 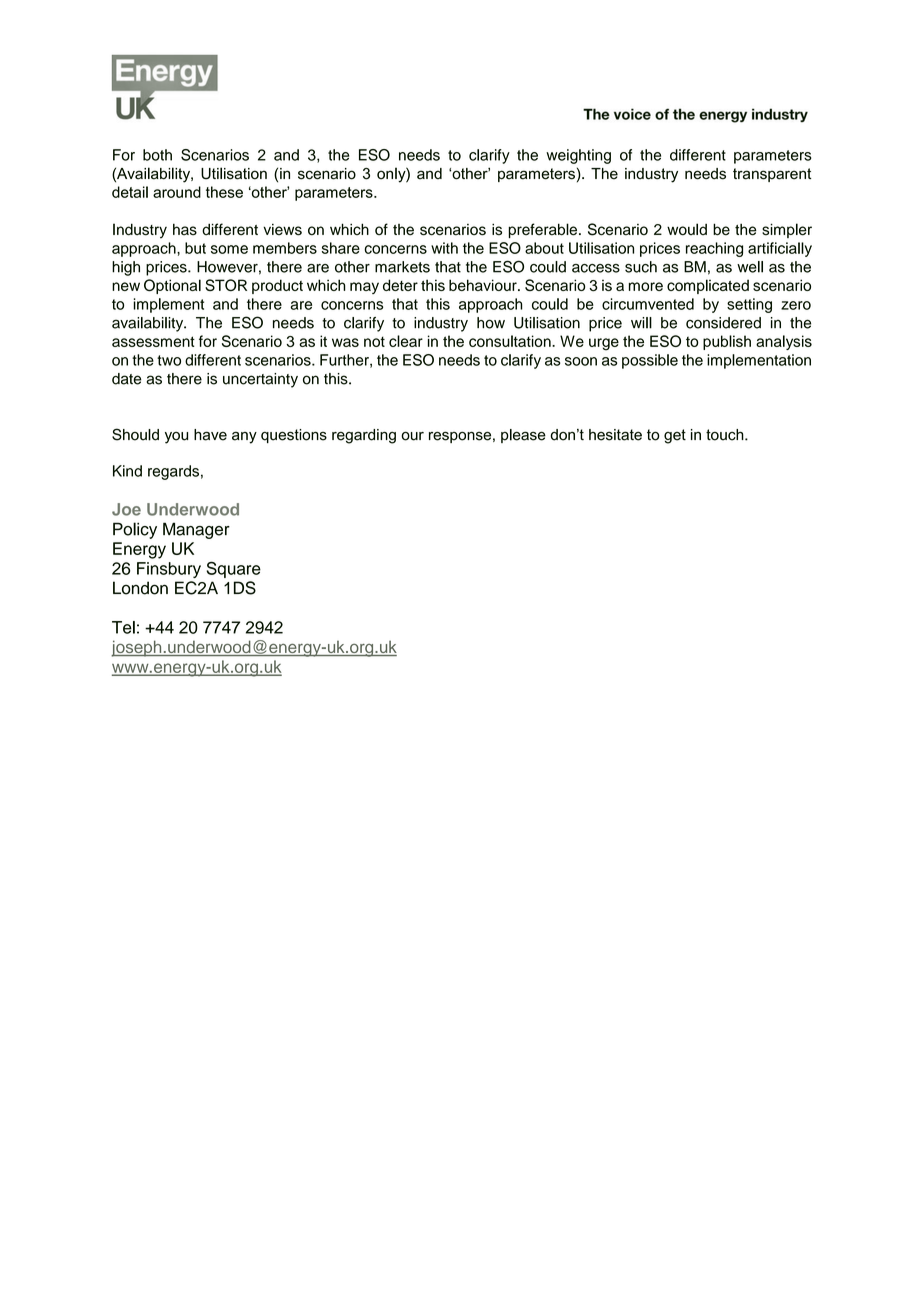 What do you see at coordinates (260, 380) in the image?
I see `uncertainty` at bounding box center [260, 380].
